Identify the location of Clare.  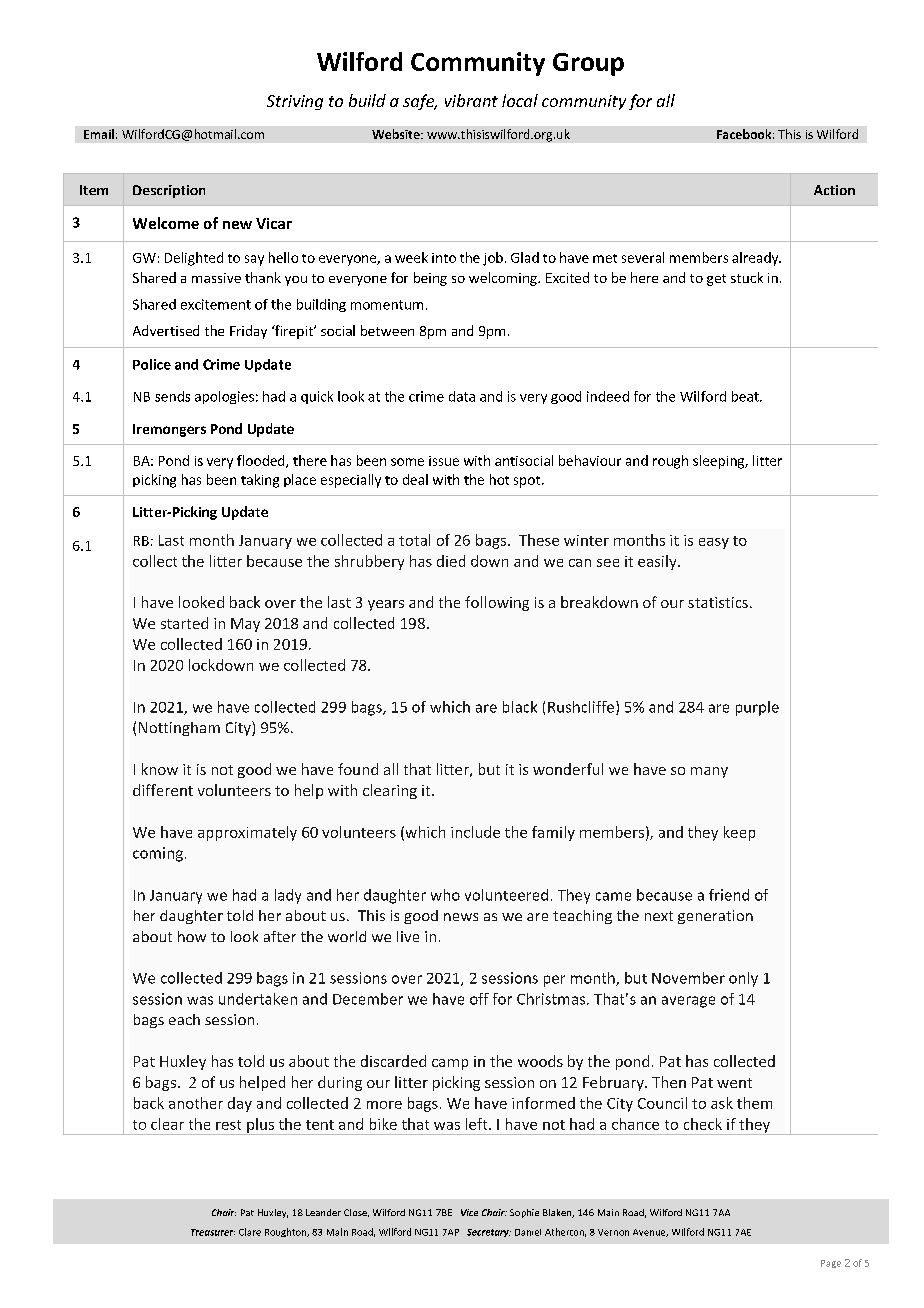
(250, 1232).
